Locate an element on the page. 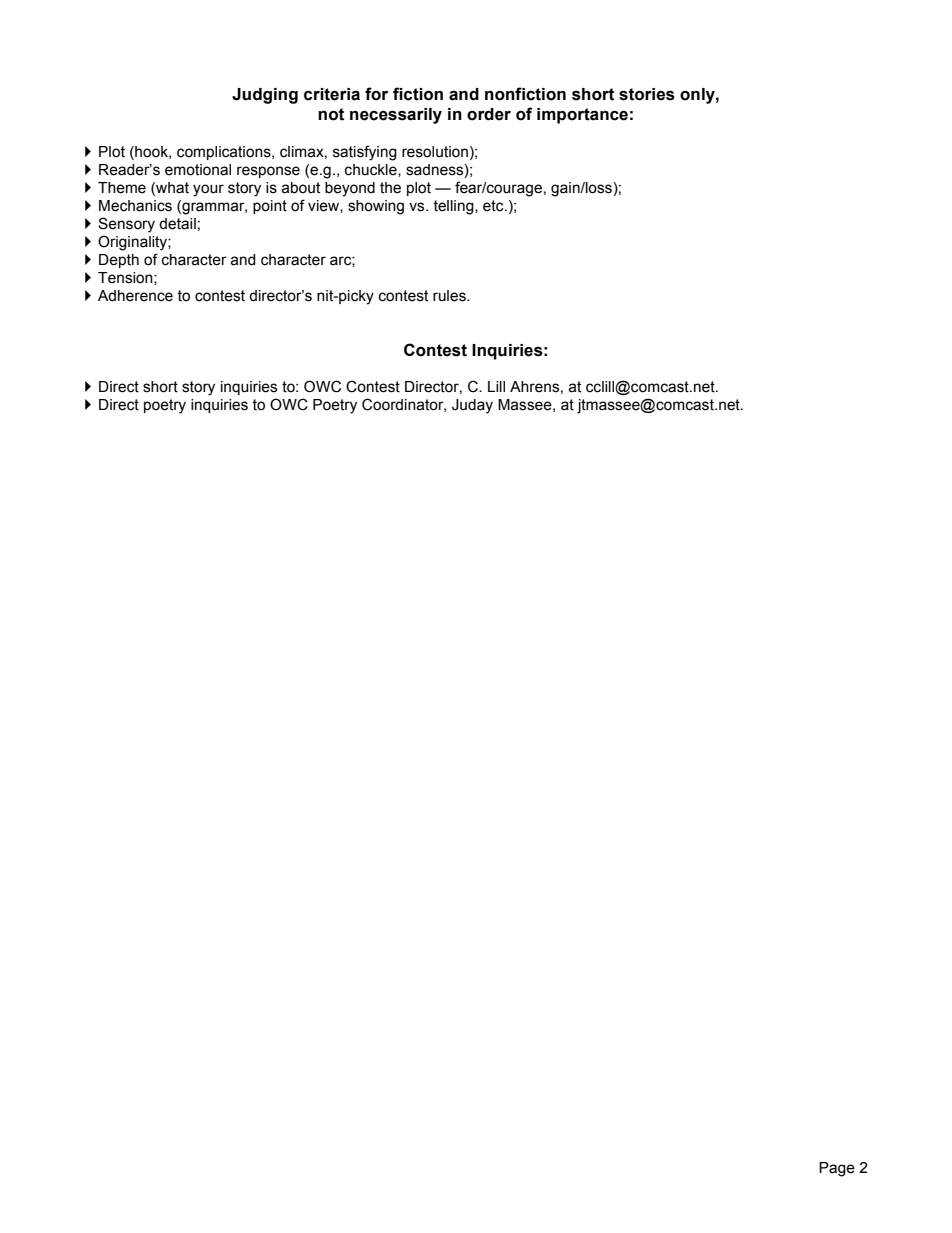 The height and width of the image is (1233, 952). telling is located at coordinates (454, 207).
